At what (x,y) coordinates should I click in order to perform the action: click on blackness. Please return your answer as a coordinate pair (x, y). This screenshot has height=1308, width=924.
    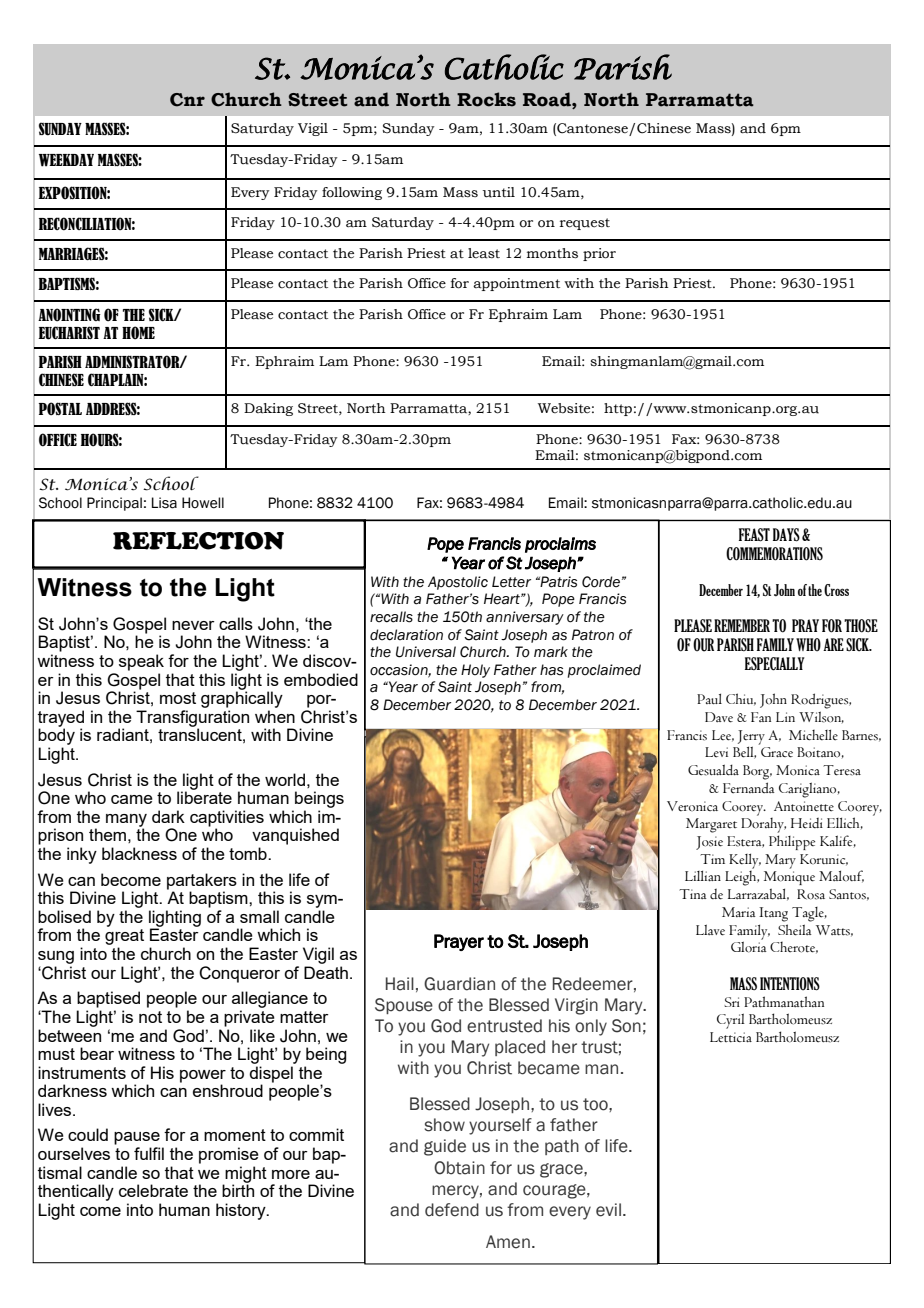
    Looking at the image, I should click on (139, 853).
